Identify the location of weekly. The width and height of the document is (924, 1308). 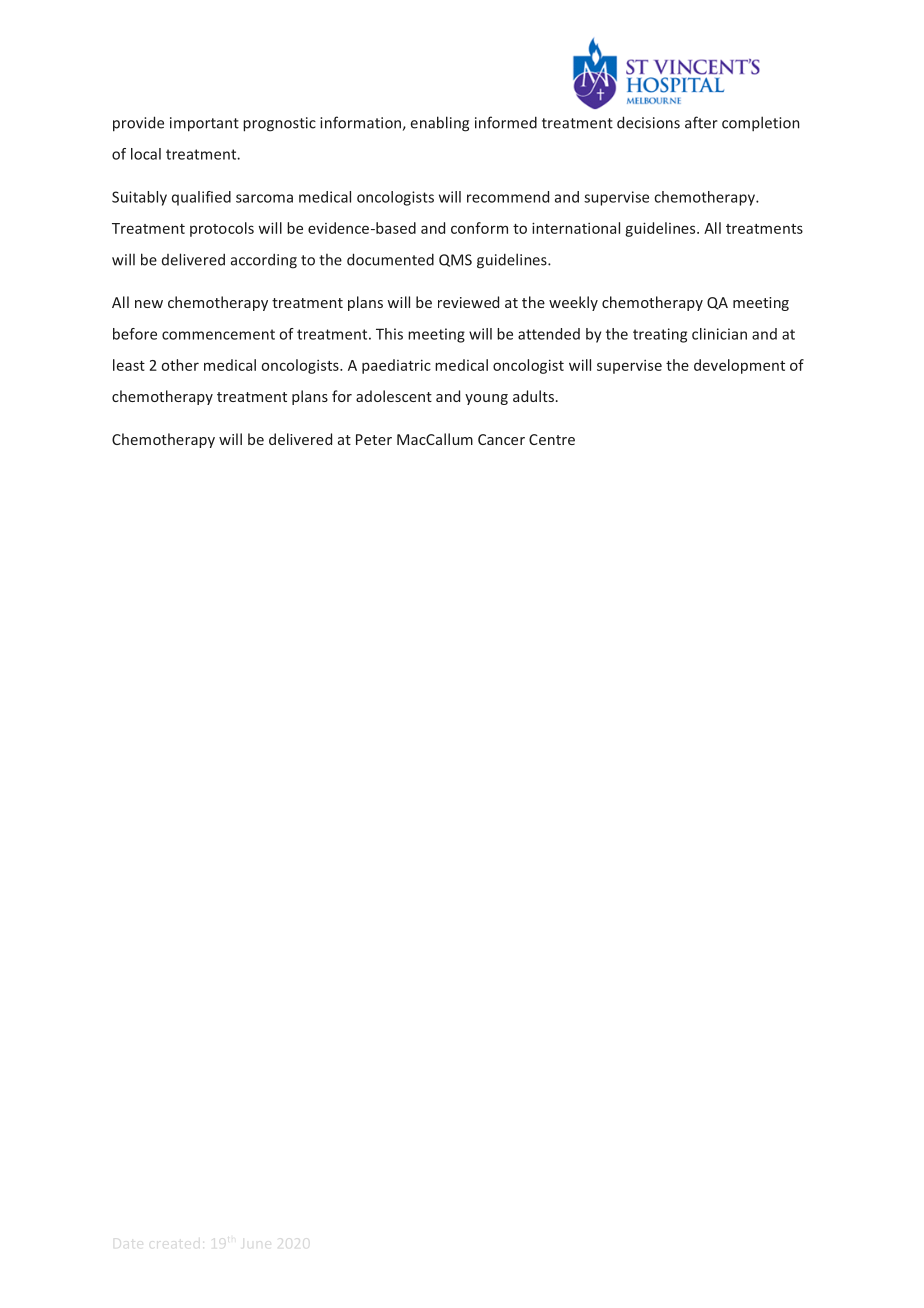
(573, 303).
